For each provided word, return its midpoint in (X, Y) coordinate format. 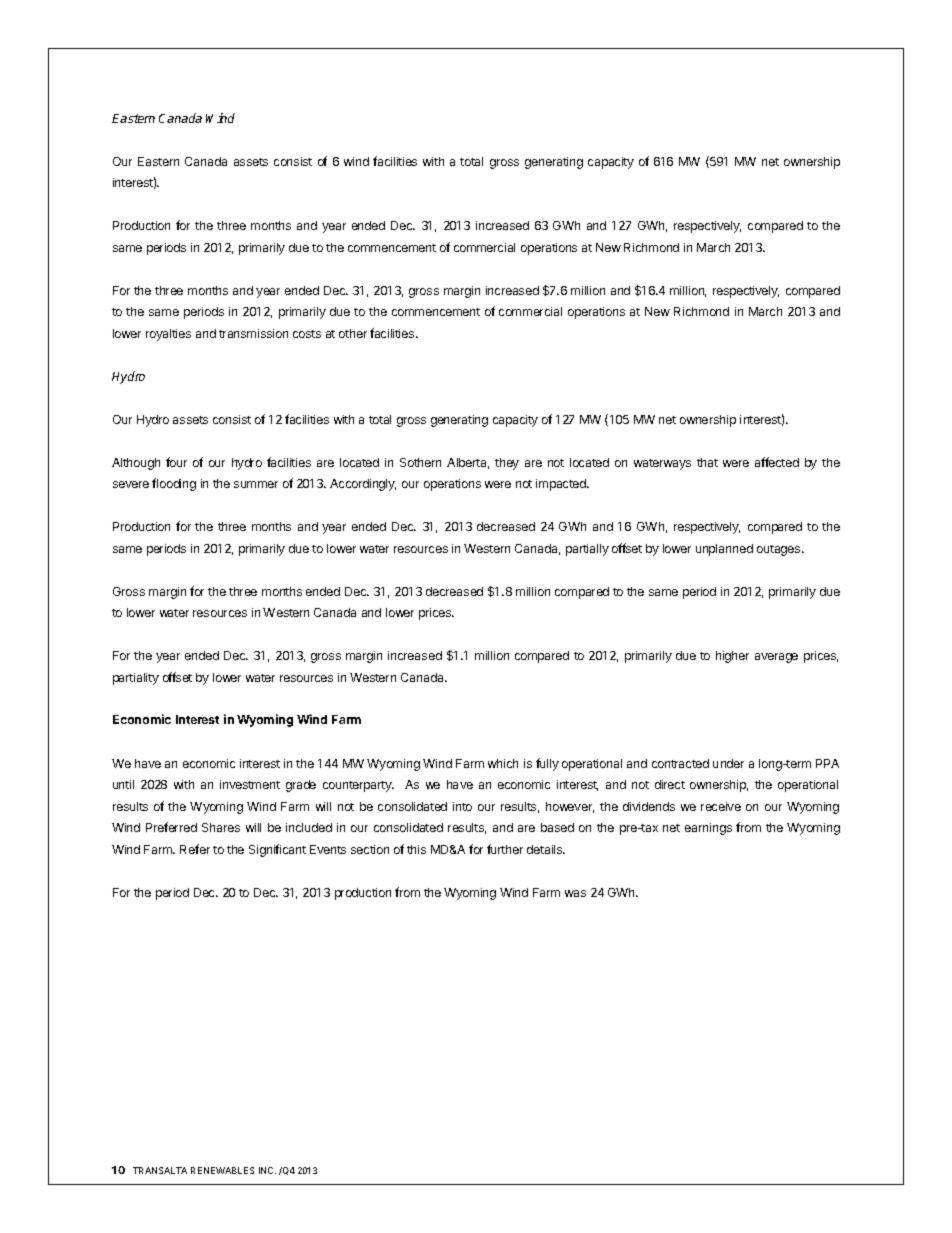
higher (732, 657)
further (505, 849)
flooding (174, 484)
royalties (168, 335)
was (575, 893)
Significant (277, 850)
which (503, 763)
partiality (136, 679)
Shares (221, 827)
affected (777, 462)
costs (307, 334)
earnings (708, 829)
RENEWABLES (222, 1170)
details (546, 849)
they (507, 464)
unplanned (724, 550)
